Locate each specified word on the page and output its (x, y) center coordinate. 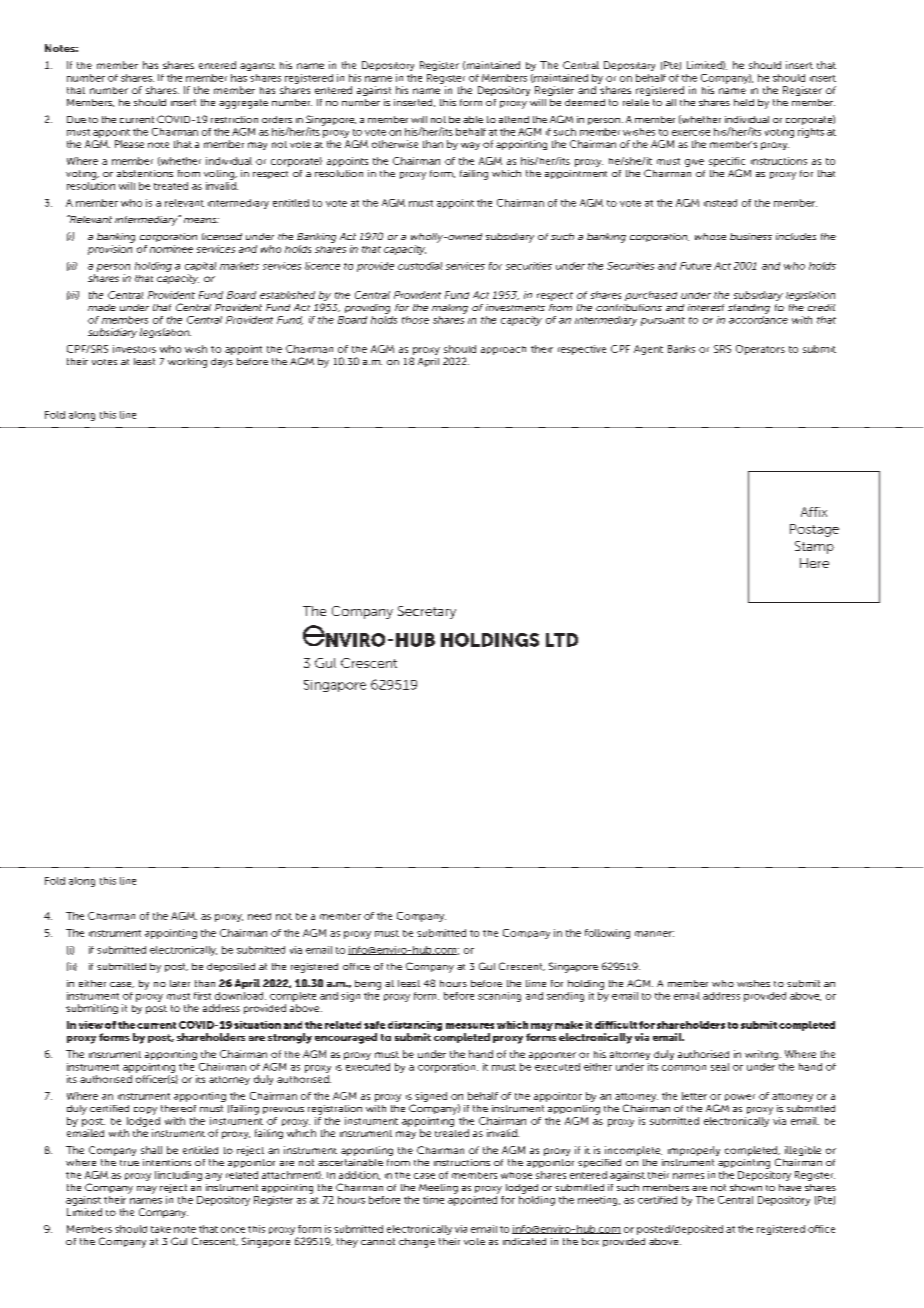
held (744, 102)
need (259, 916)
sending (565, 997)
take (161, 1229)
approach (503, 350)
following (607, 934)
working (187, 363)
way (470, 146)
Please (129, 144)
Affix (814, 512)
